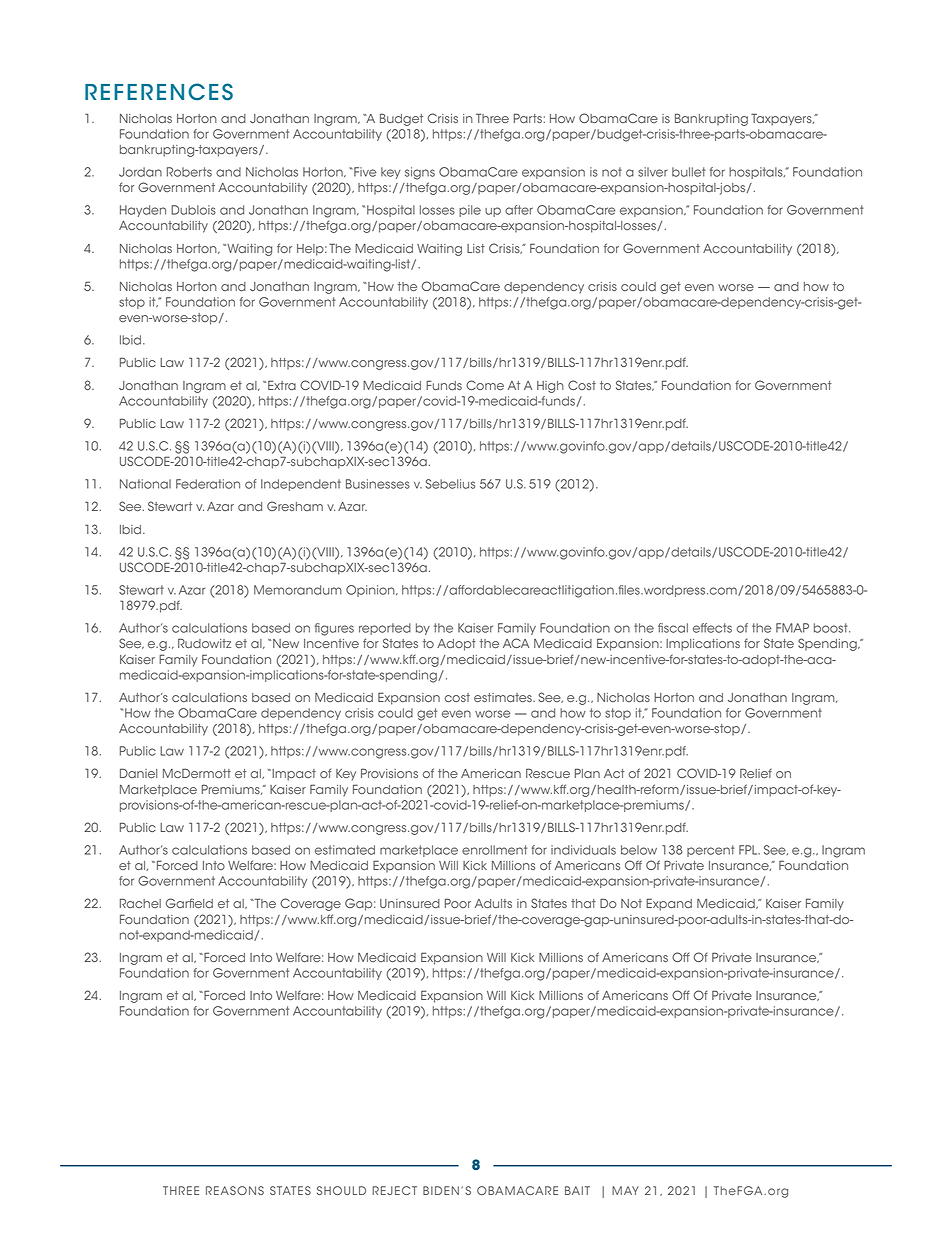 This screenshot has width=952, height=1233. Describe the element at coordinates (749, 850) in the screenshot. I see `FPL` at that location.
